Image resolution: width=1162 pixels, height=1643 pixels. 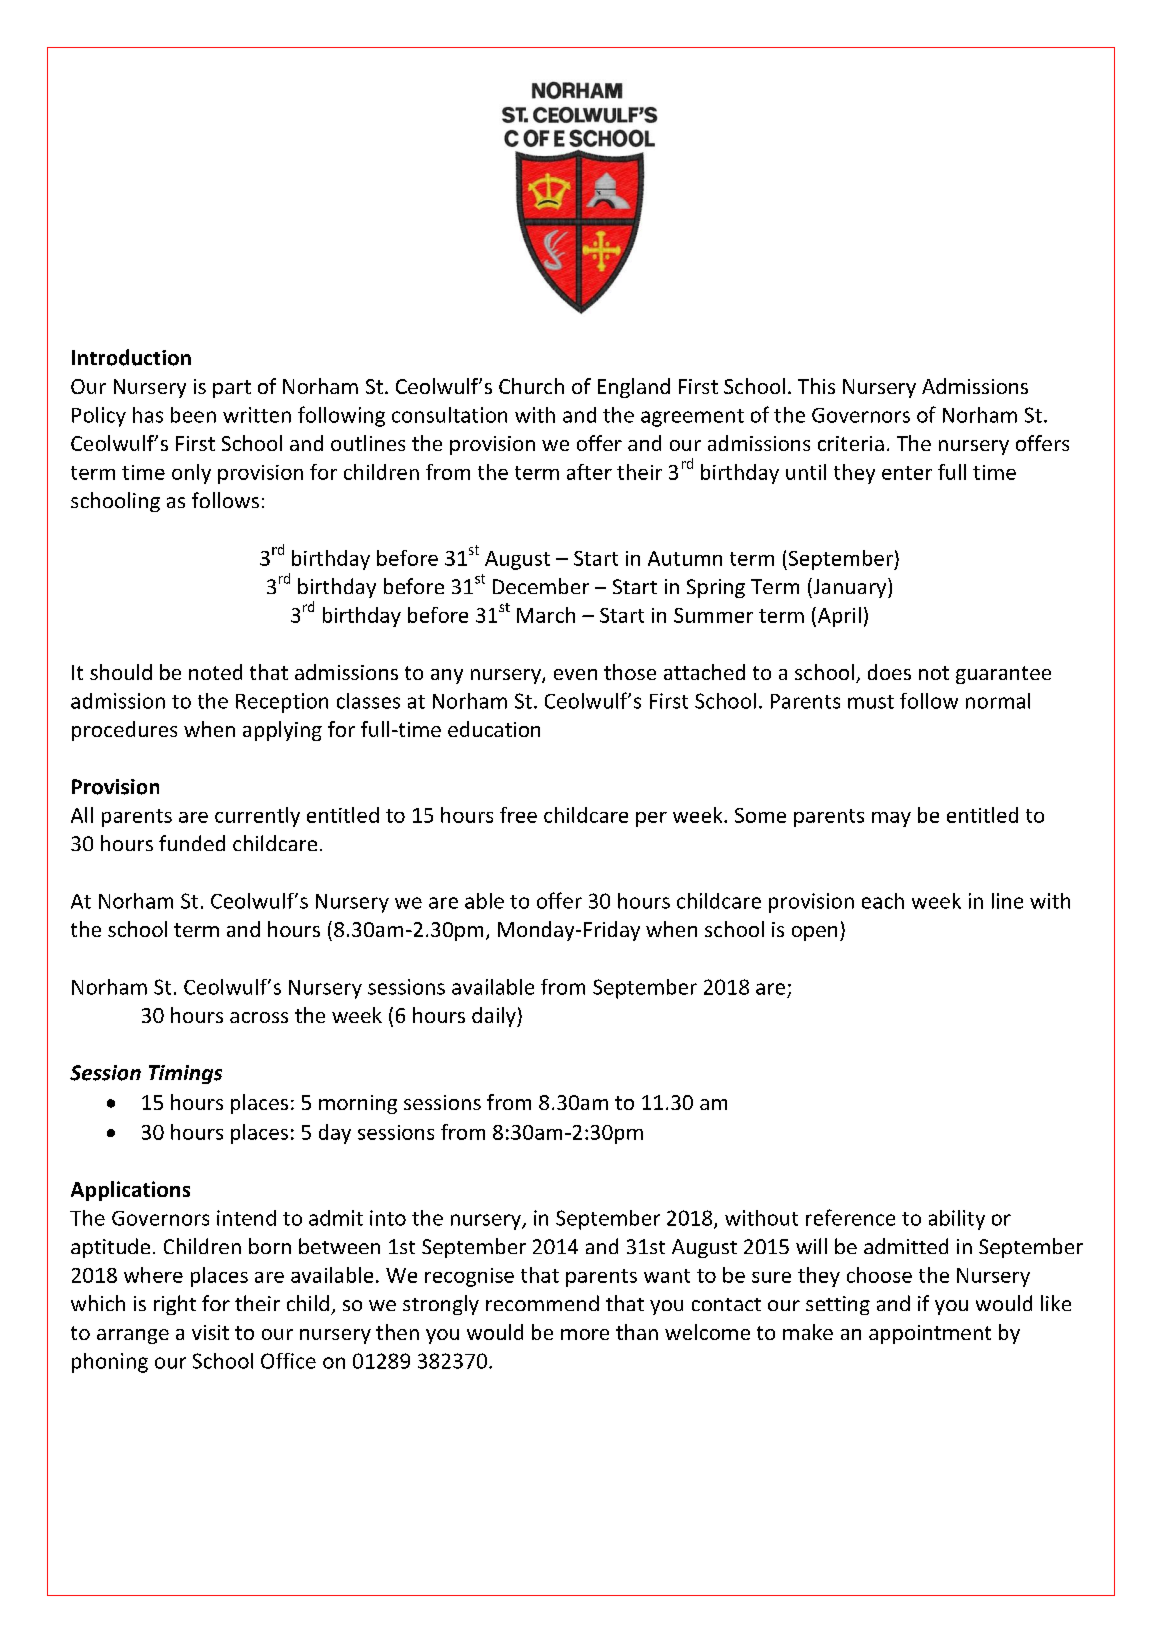 I want to click on April, so click(x=838, y=617).
